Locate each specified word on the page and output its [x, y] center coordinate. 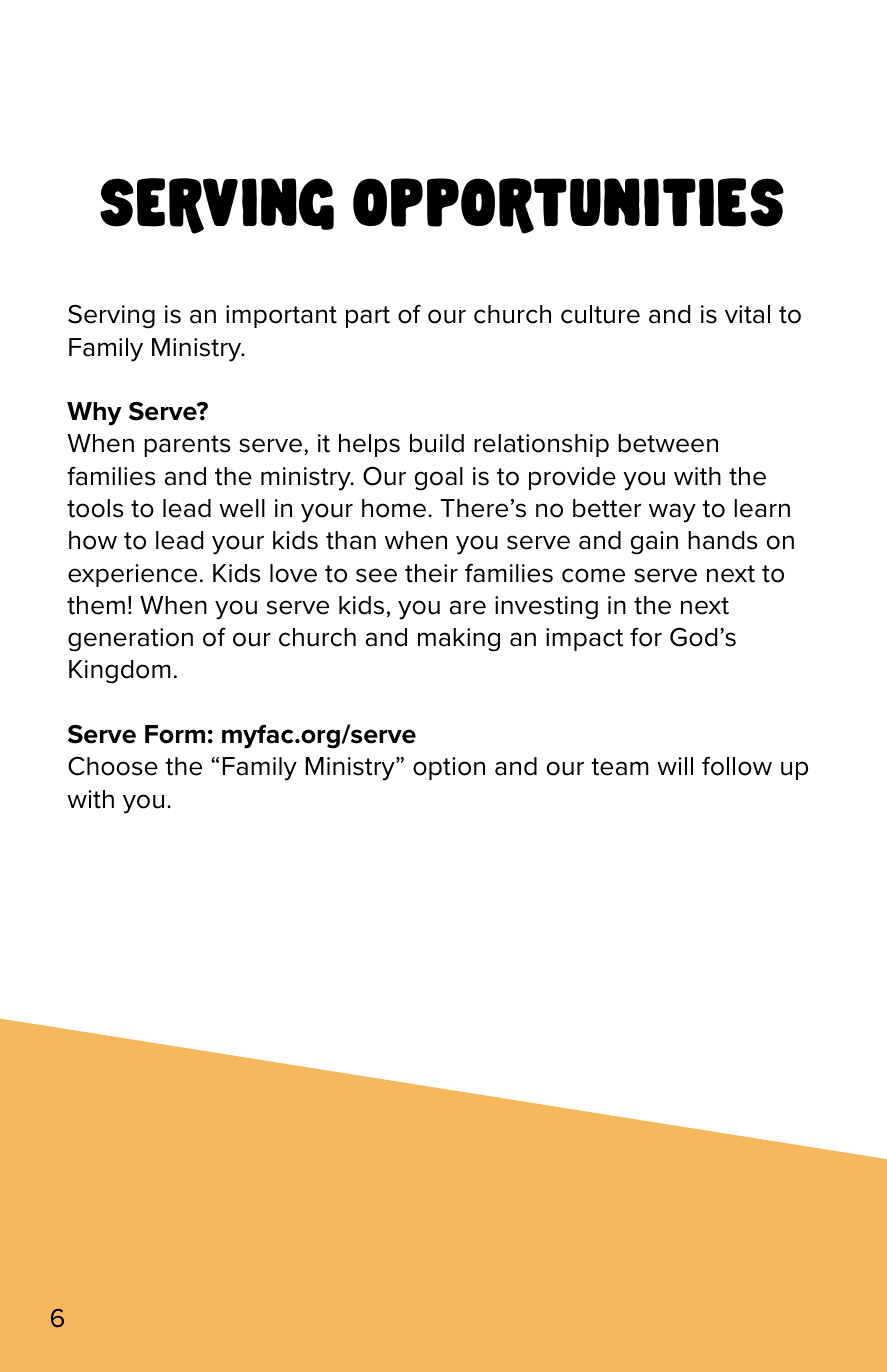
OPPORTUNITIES [568, 206]
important [281, 316]
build [437, 443]
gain [654, 543]
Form [175, 734]
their [431, 573]
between [668, 443]
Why [94, 414]
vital [747, 314]
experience [132, 575]
